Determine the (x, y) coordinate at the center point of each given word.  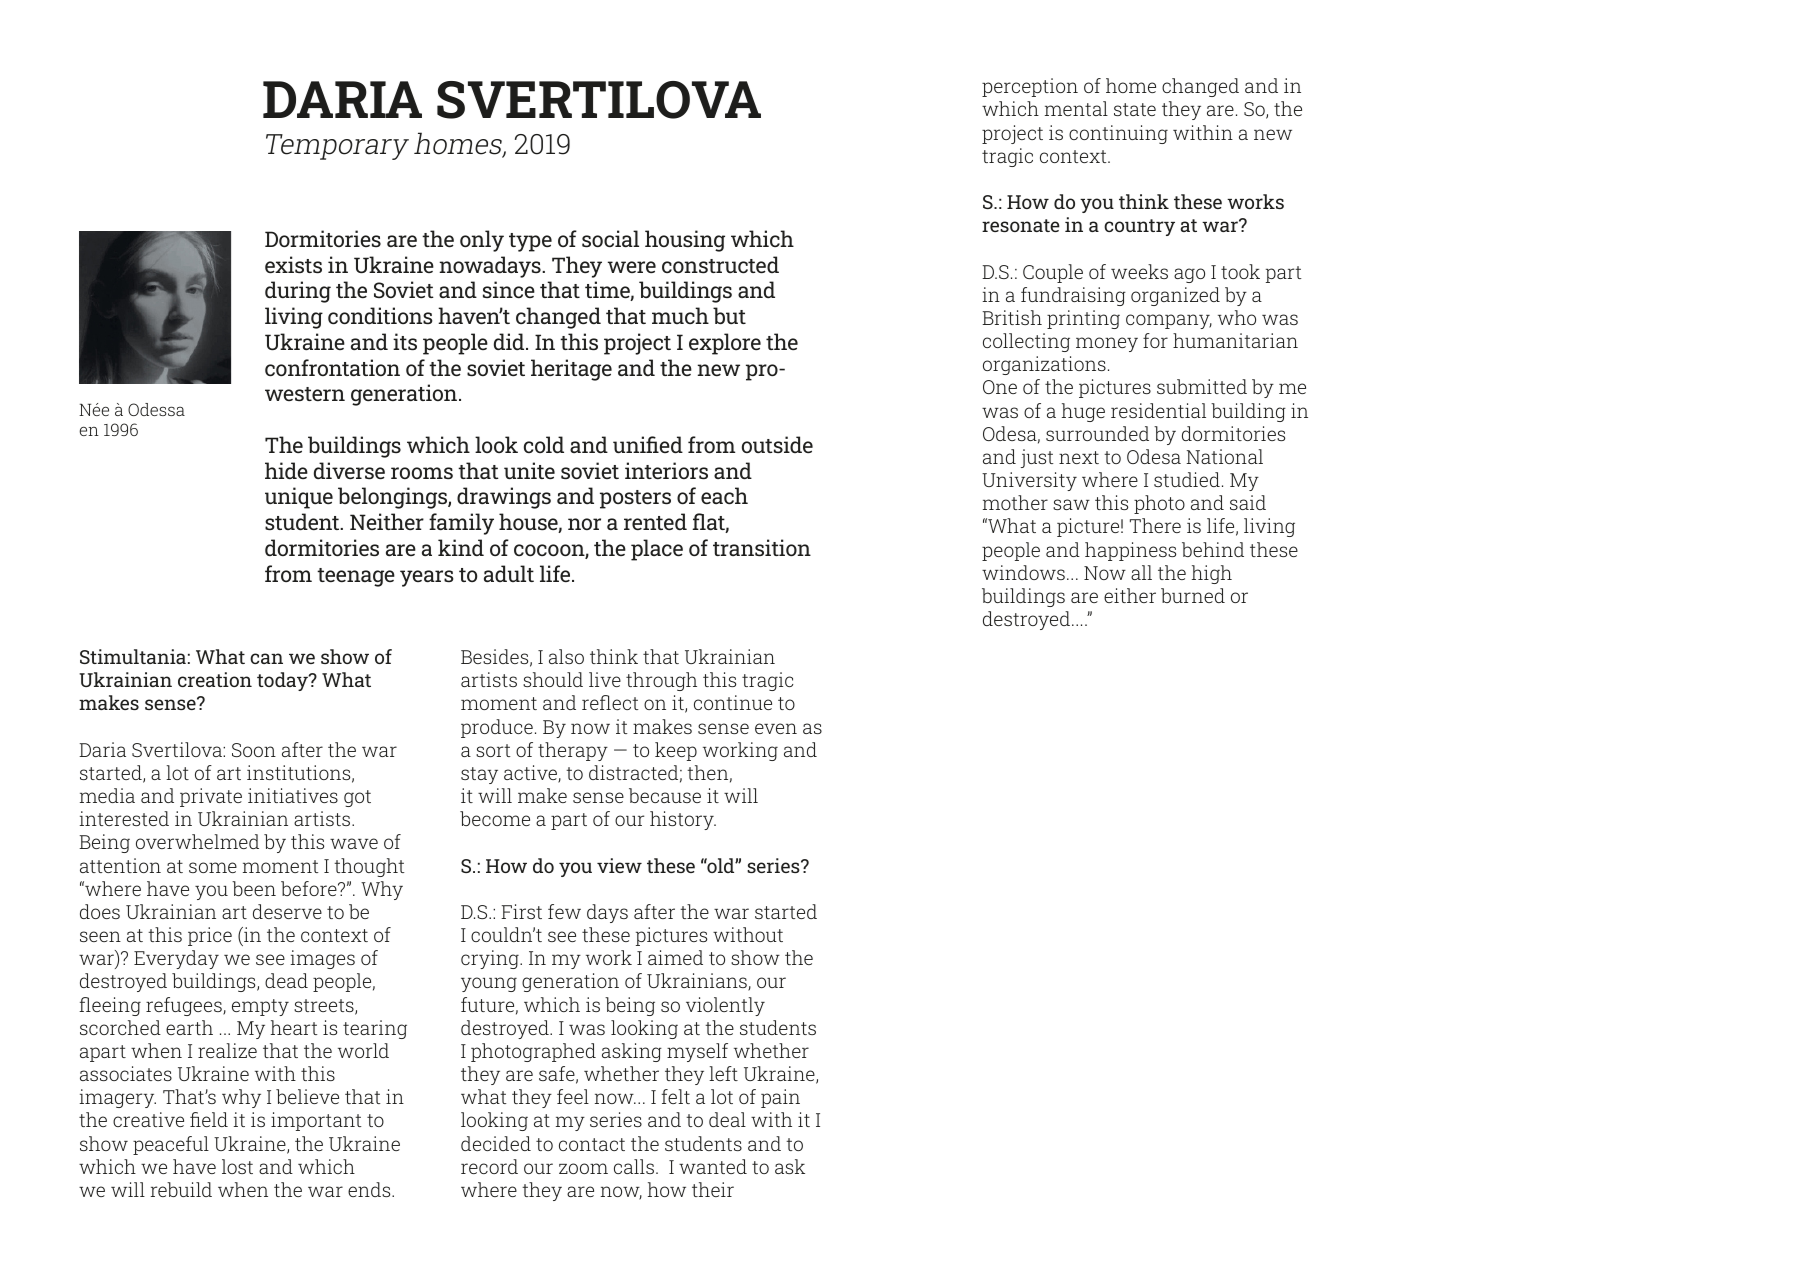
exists (293, 264)
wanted (713, 1166)
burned (1193, 595)
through (661, 681)
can (266, 658)
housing (685, 241)
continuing (1118, 134)
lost (237, 1166)
